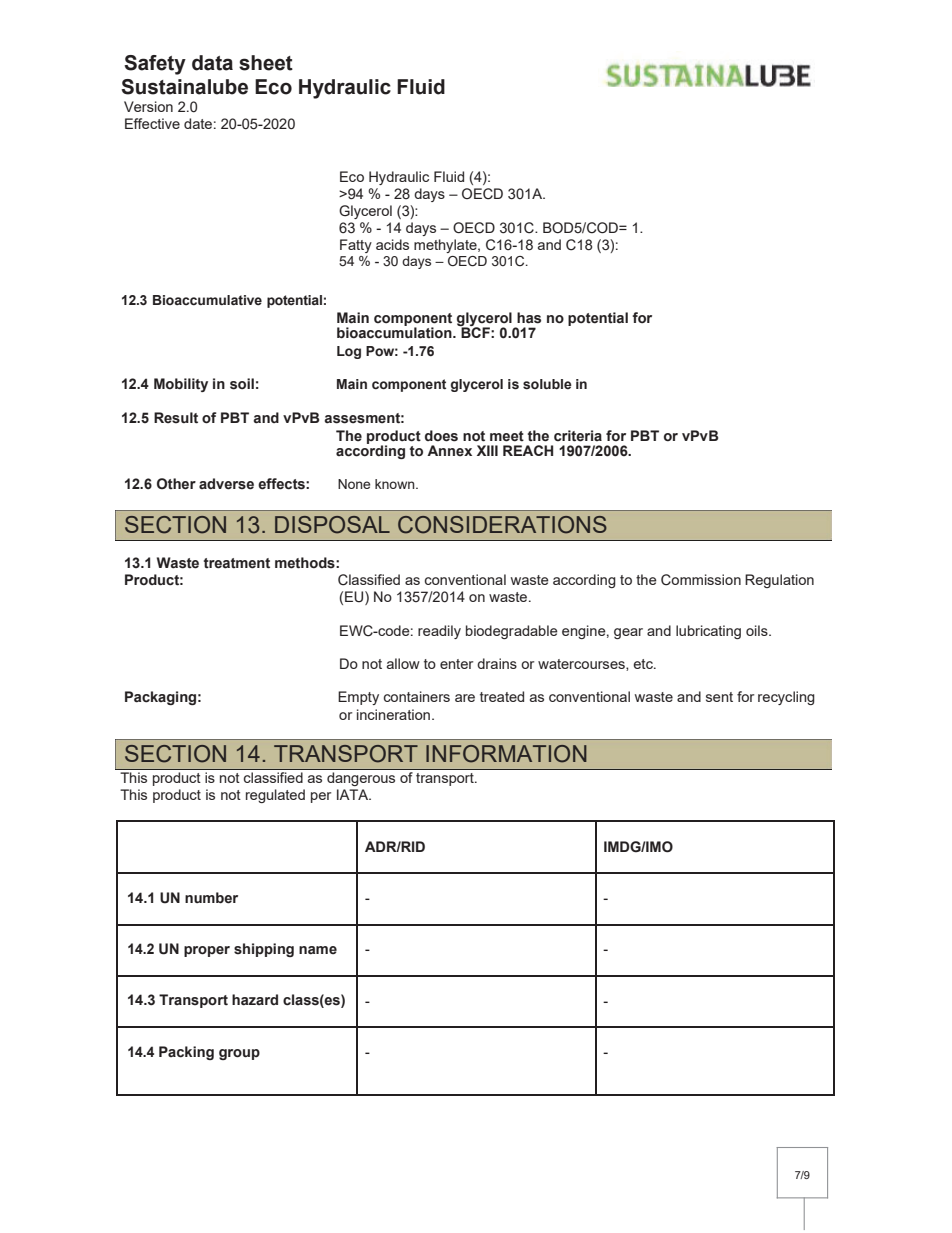  What do you see at coordinates (266, 63) in the screenshot?
I see `sheet` at bounding box center [266, 63].
